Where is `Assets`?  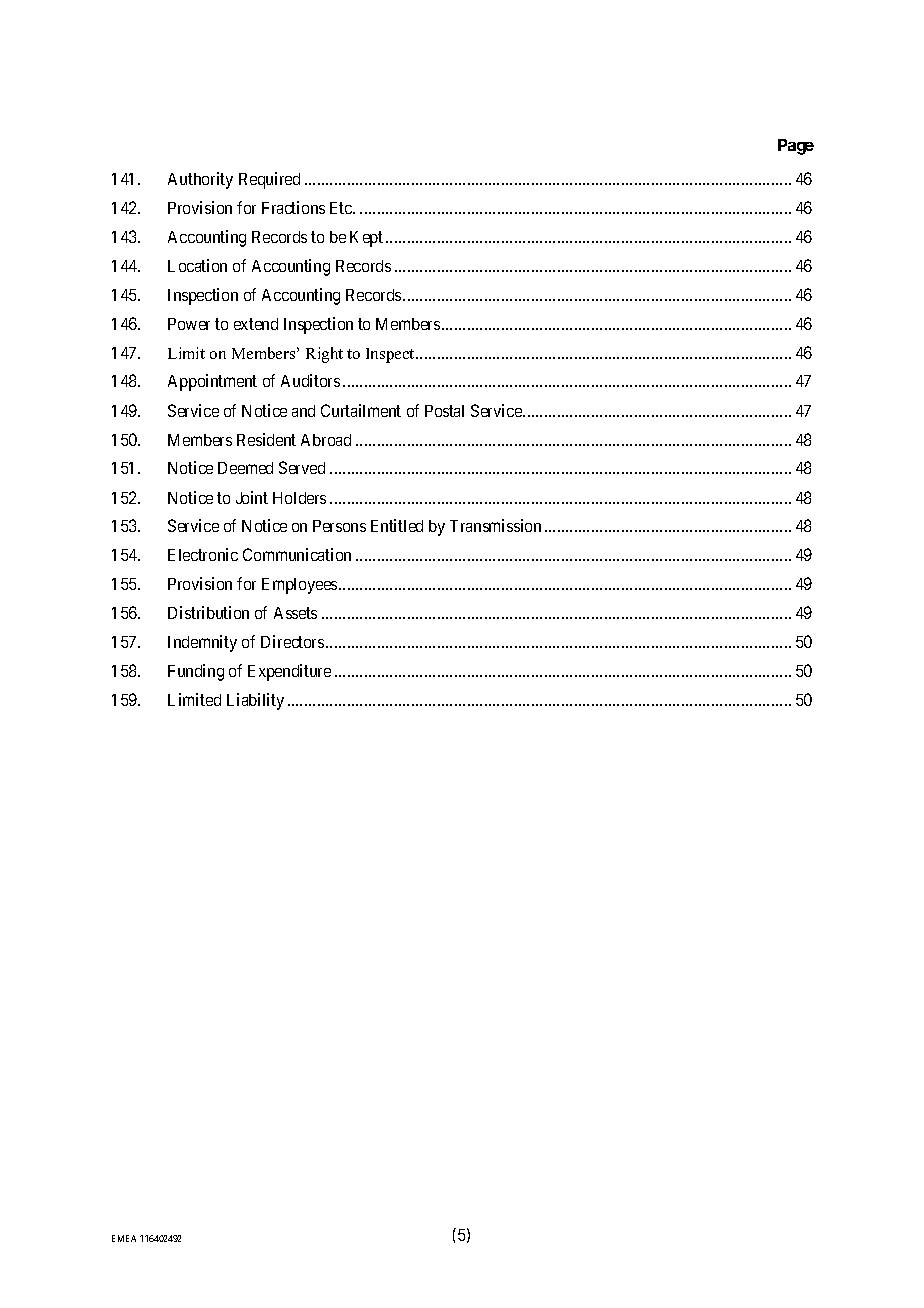
Assets is located at coordinates (295, 613).
